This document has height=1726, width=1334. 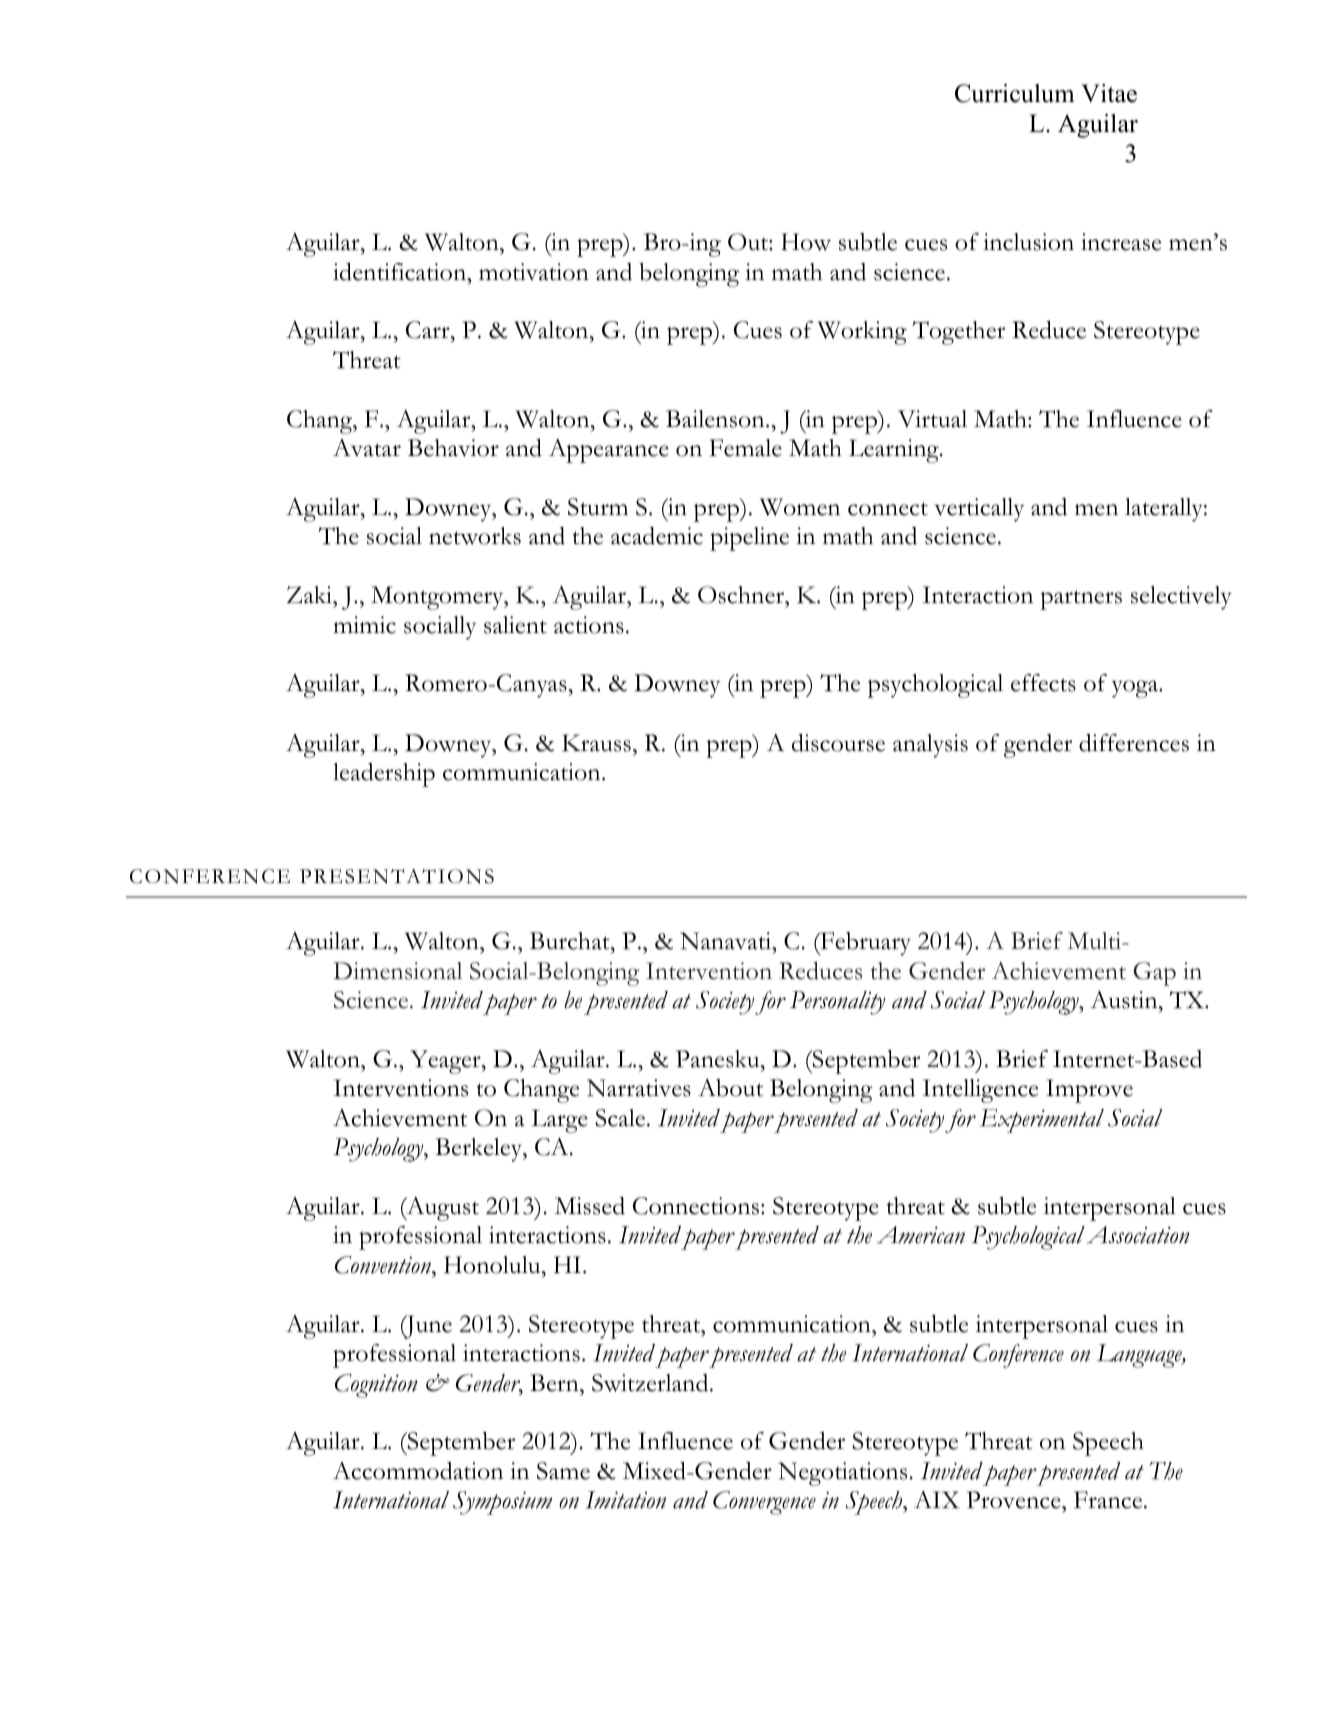 I want to click on differences, so click(x=1134, y=743).
